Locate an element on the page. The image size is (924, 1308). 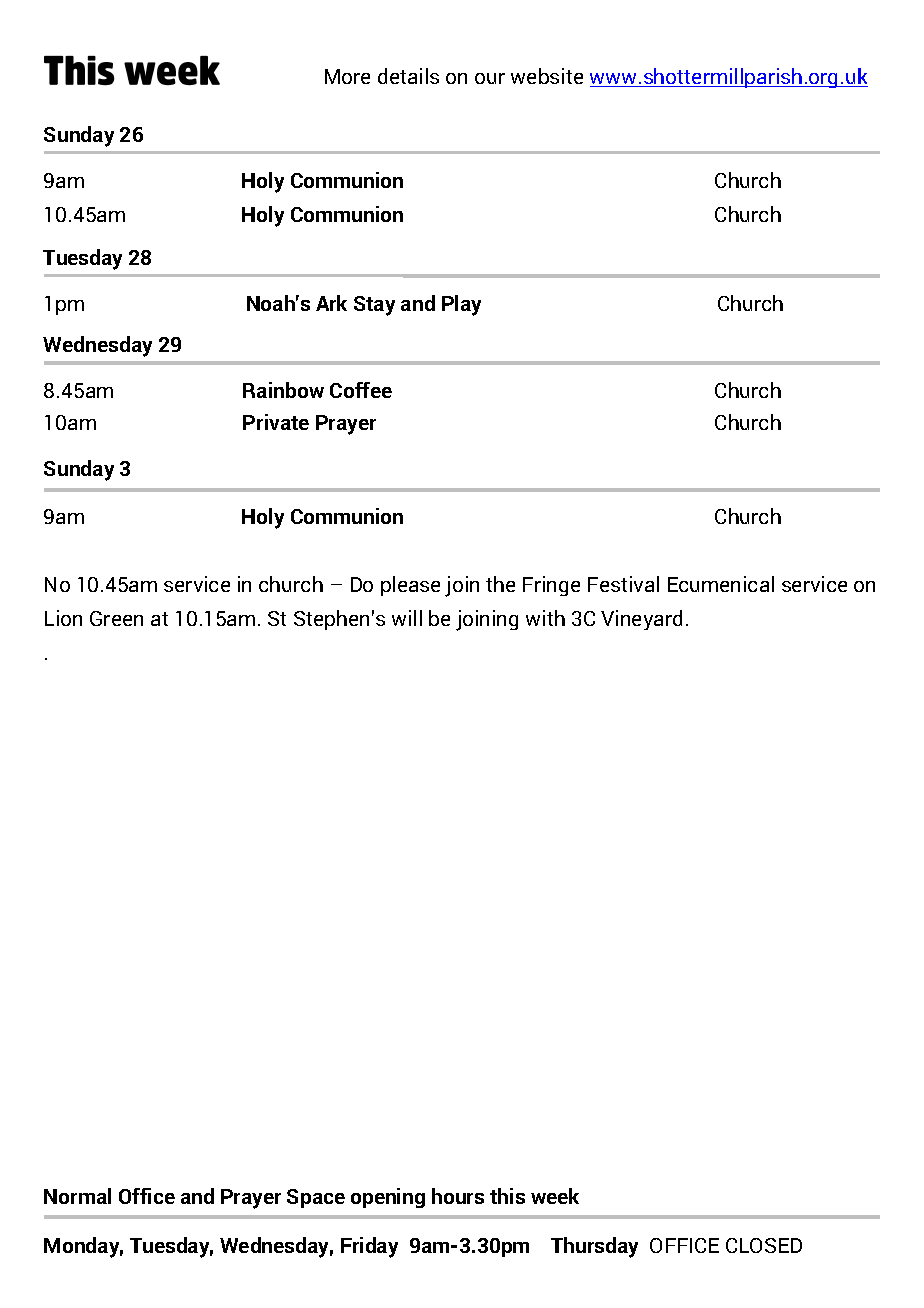
More is located at coordinates (347, 76).
